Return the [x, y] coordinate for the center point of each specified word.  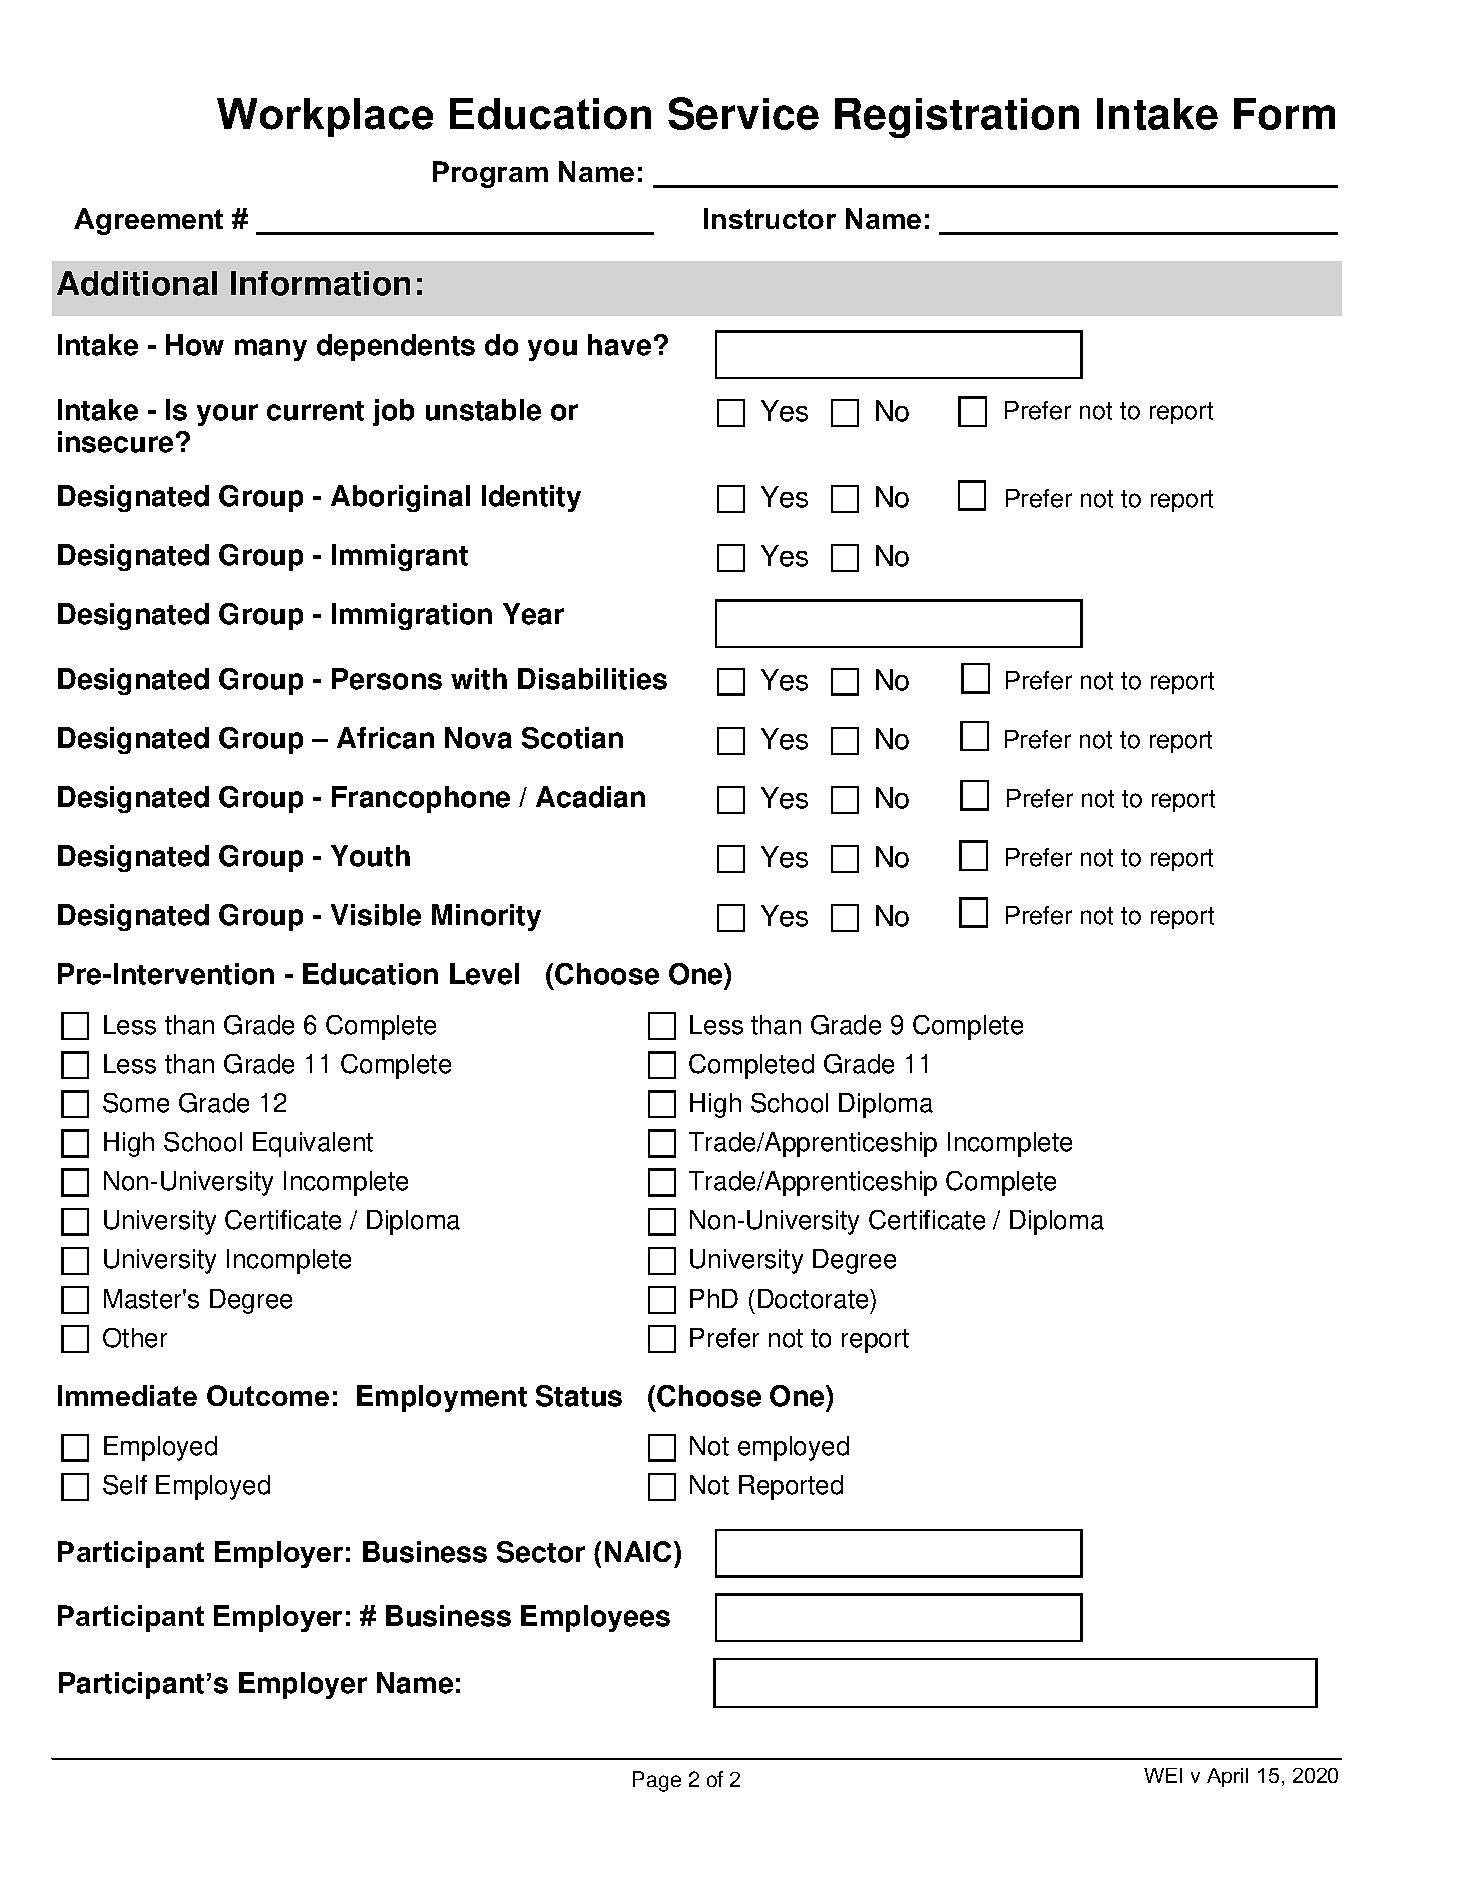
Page [657, 1781]
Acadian [590, 797]
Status [579, 1396]
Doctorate [814, 1299]
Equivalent [313, 1144]
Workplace [325, 117]
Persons [387, 679]
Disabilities [592, 679]
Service [743, 113]
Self [125, 1485]
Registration [957, 118]
